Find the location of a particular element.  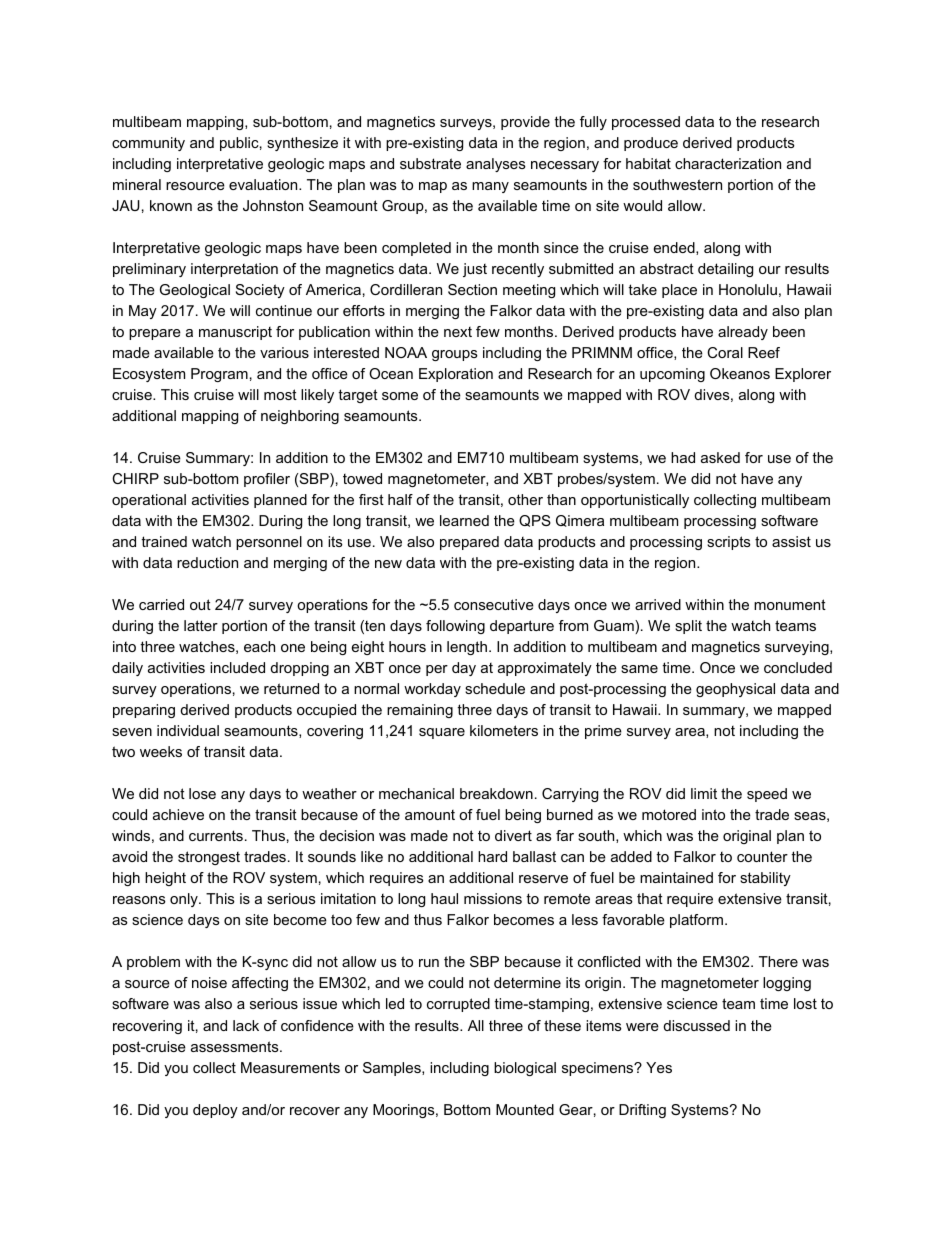

analyses is located at coordinates (496, 165).
